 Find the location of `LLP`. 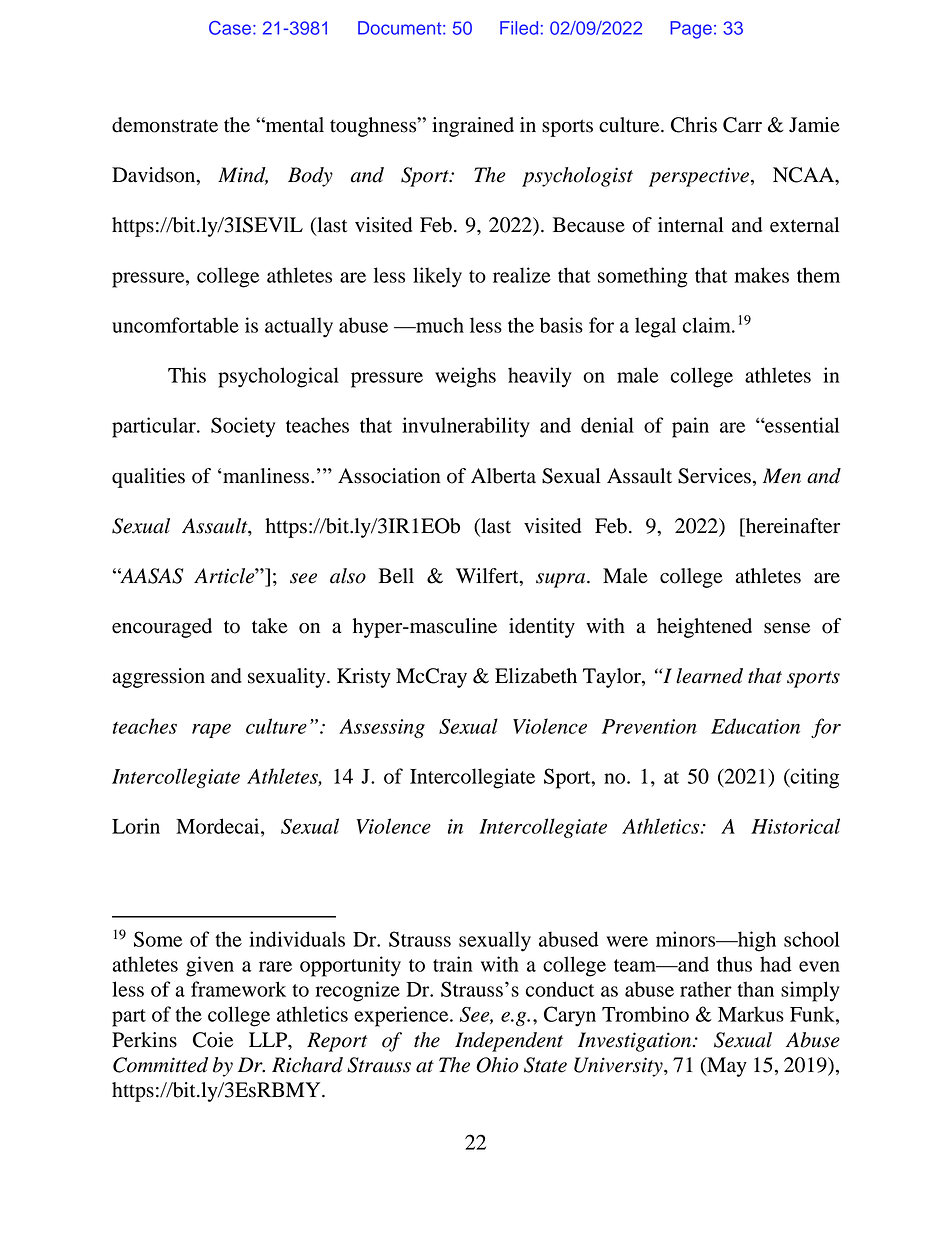

LLP is located at coordinates (269, 1039).
